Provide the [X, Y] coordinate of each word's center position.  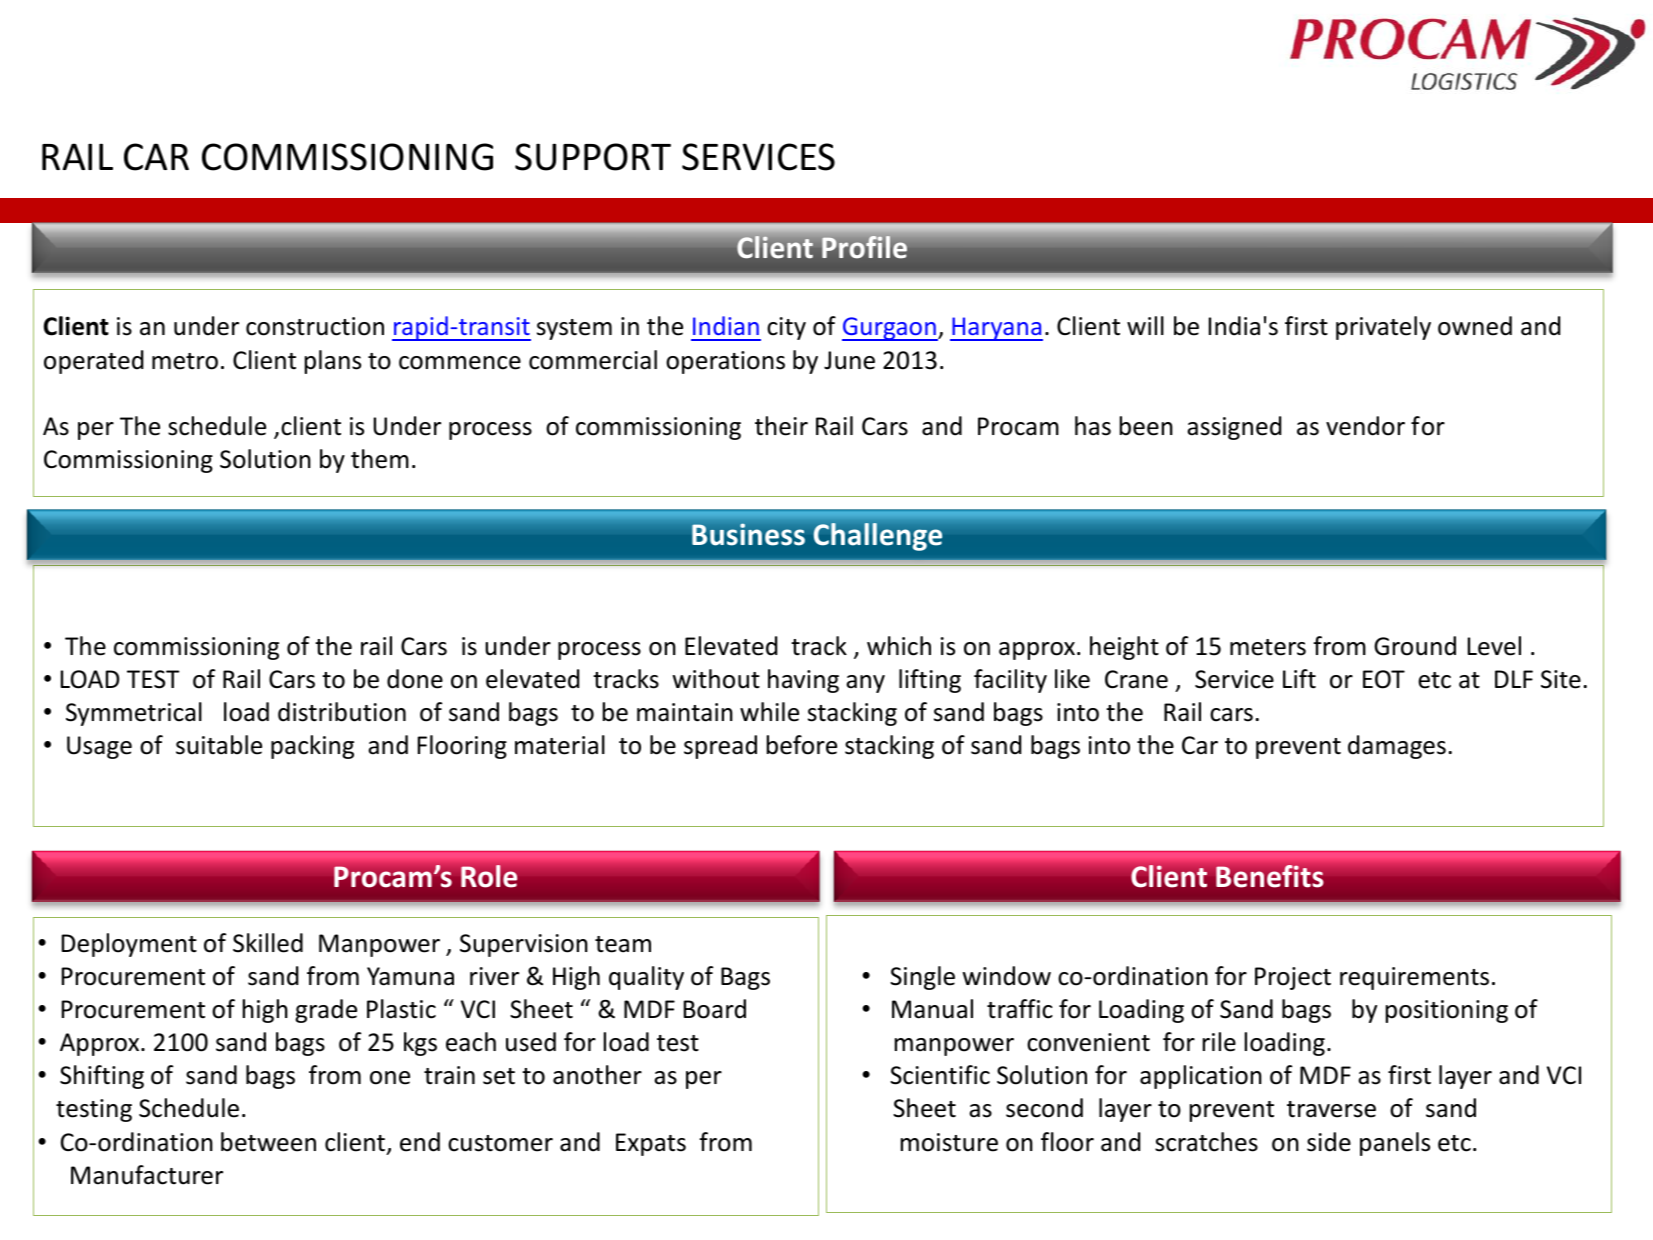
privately [1383, 328]
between [268, 1142]
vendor [1365, 426]
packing [312, 747]
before [802, 745]
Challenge [878, 537]
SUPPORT [593, 157]
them [380, 459]
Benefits [1269, 876]
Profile [864, 247]
